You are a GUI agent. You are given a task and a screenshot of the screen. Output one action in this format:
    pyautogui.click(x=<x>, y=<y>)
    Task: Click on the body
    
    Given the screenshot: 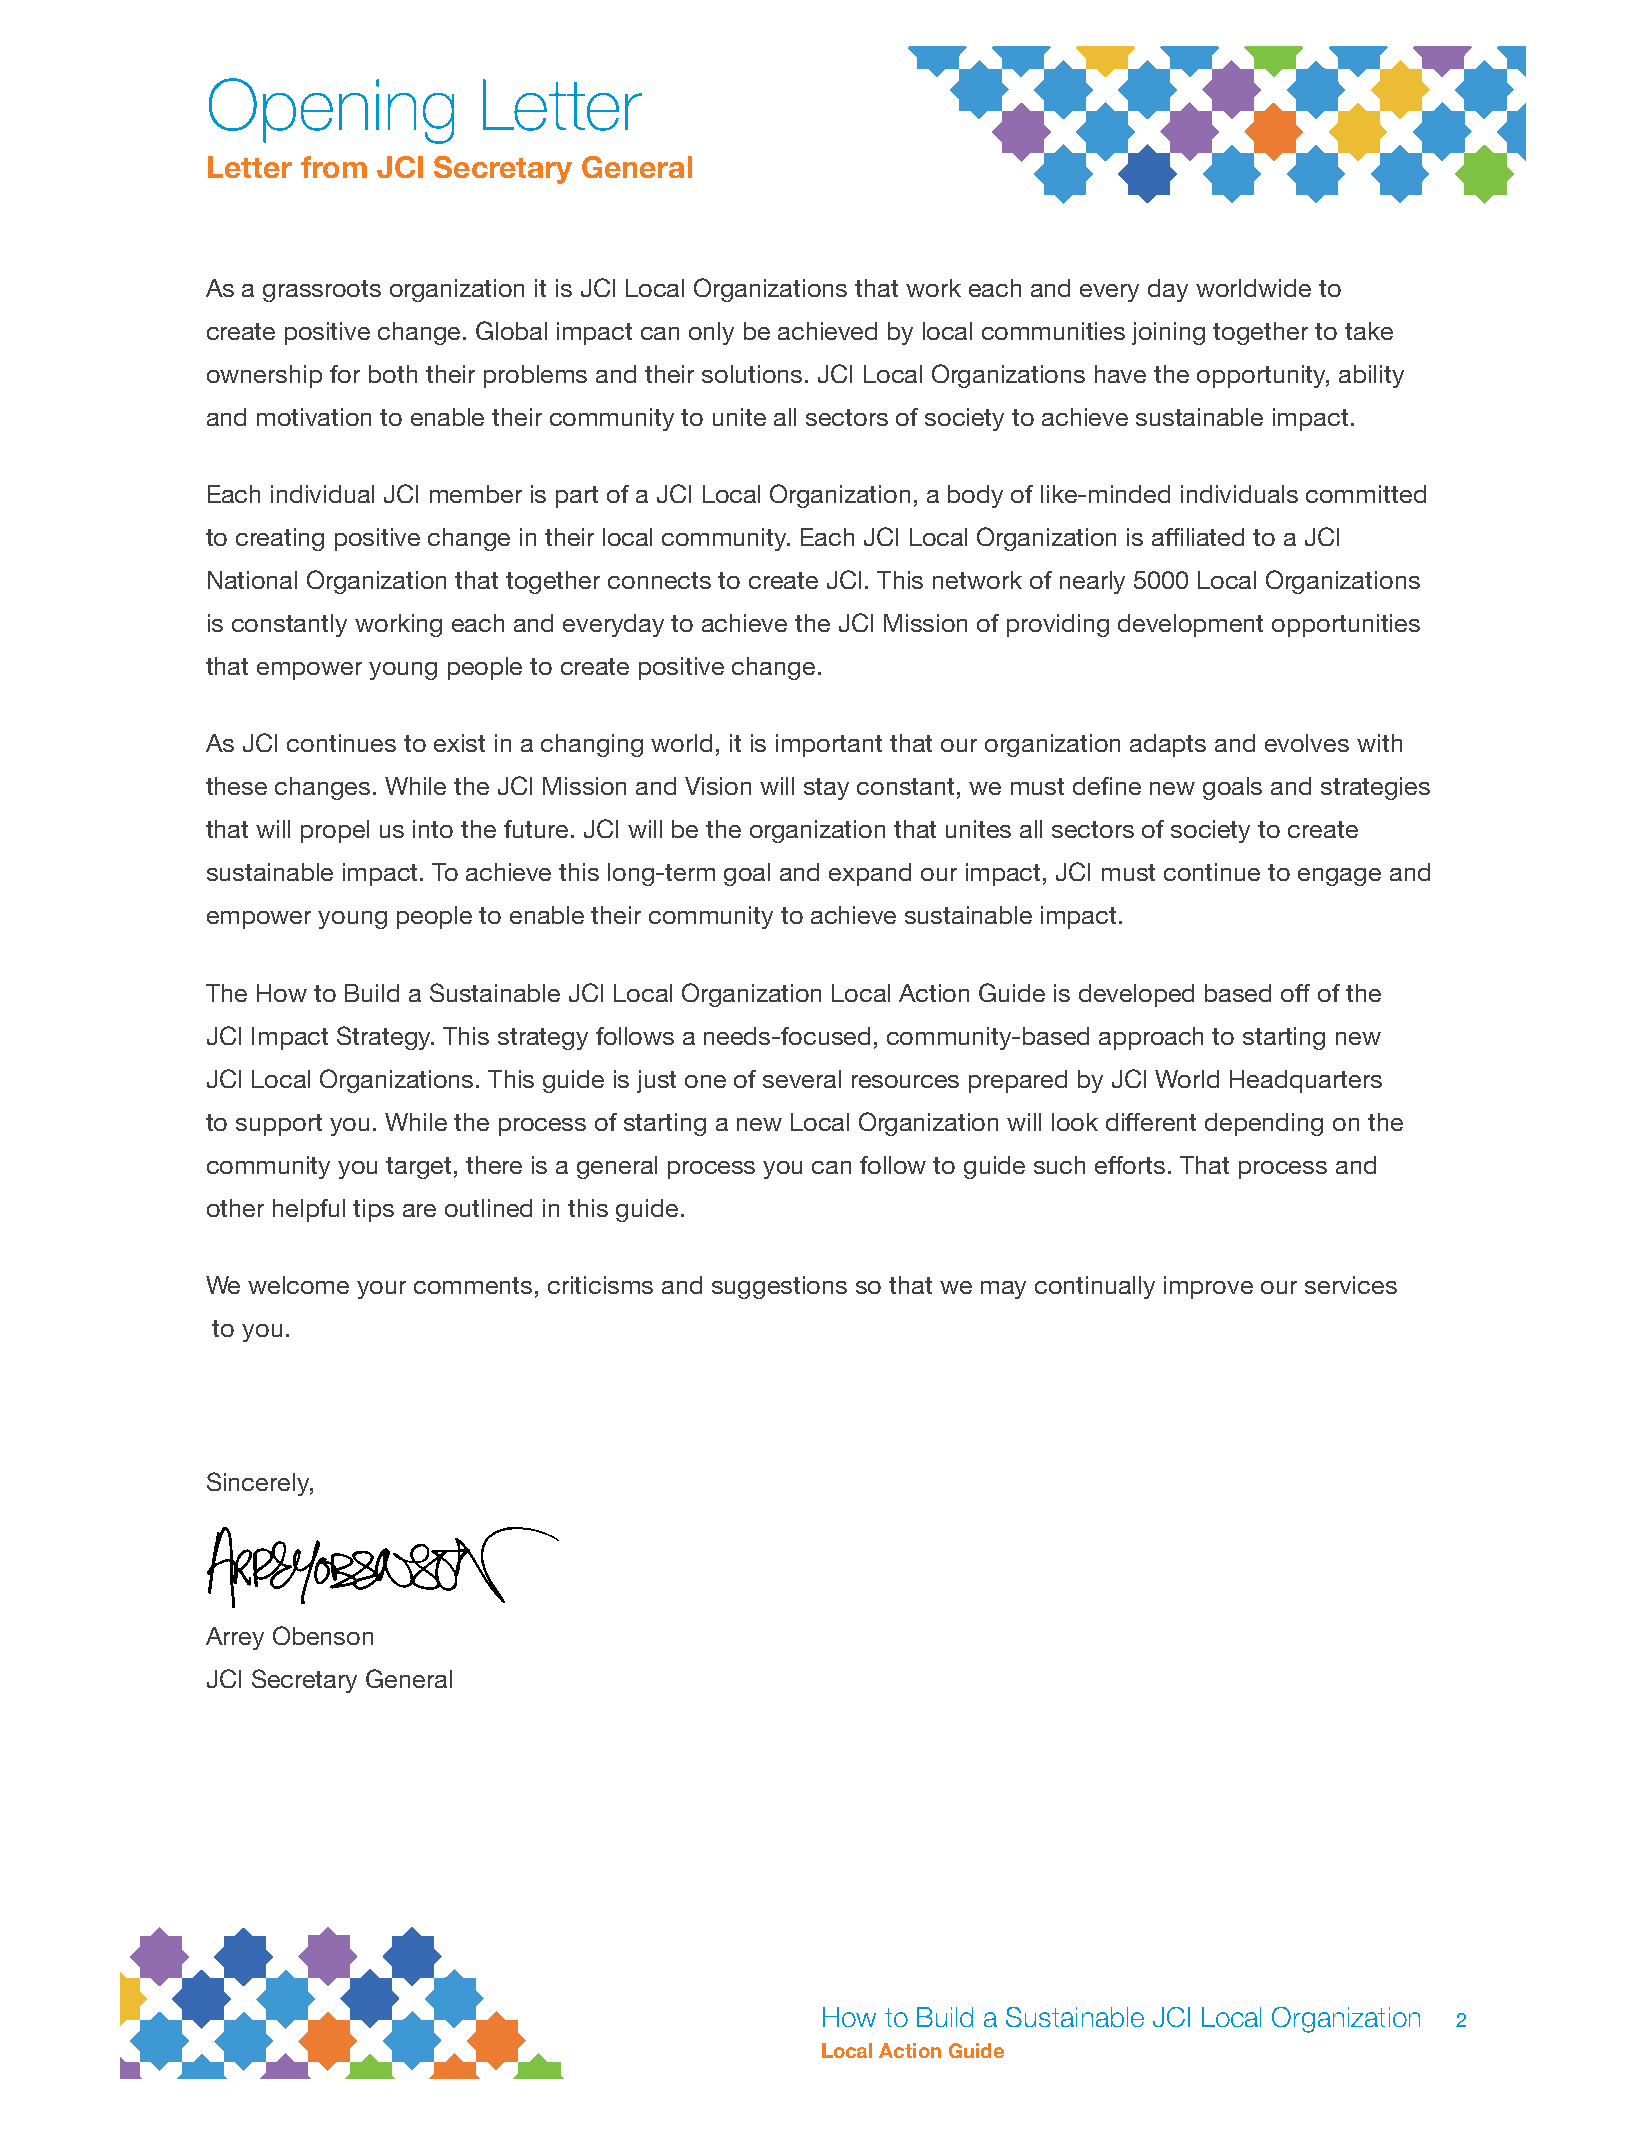 What is the action you would take?
    pyautogui.click(x=975, y=496)
